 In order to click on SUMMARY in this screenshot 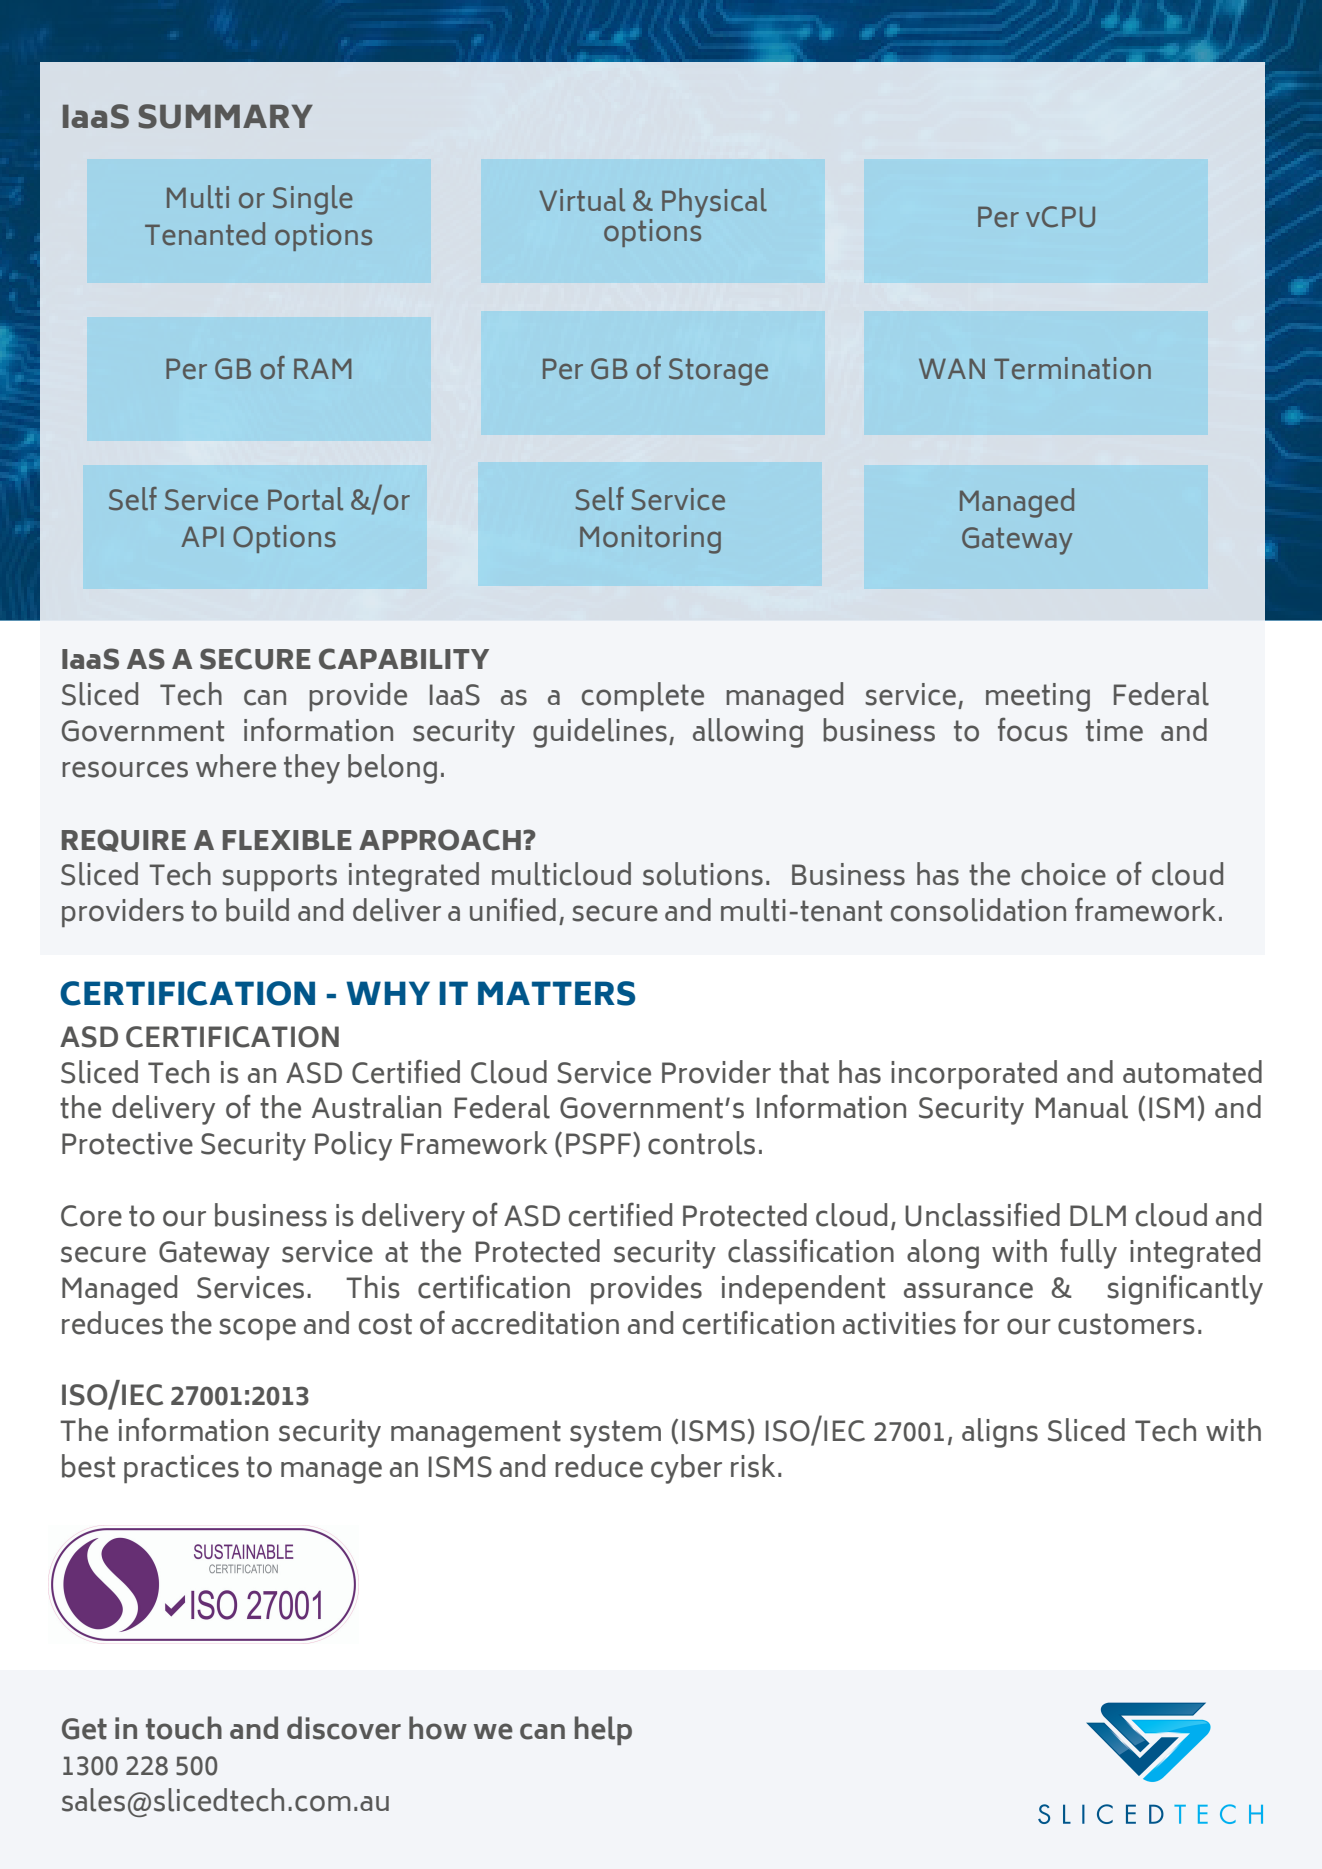, I will do `click(226, 116)`.
